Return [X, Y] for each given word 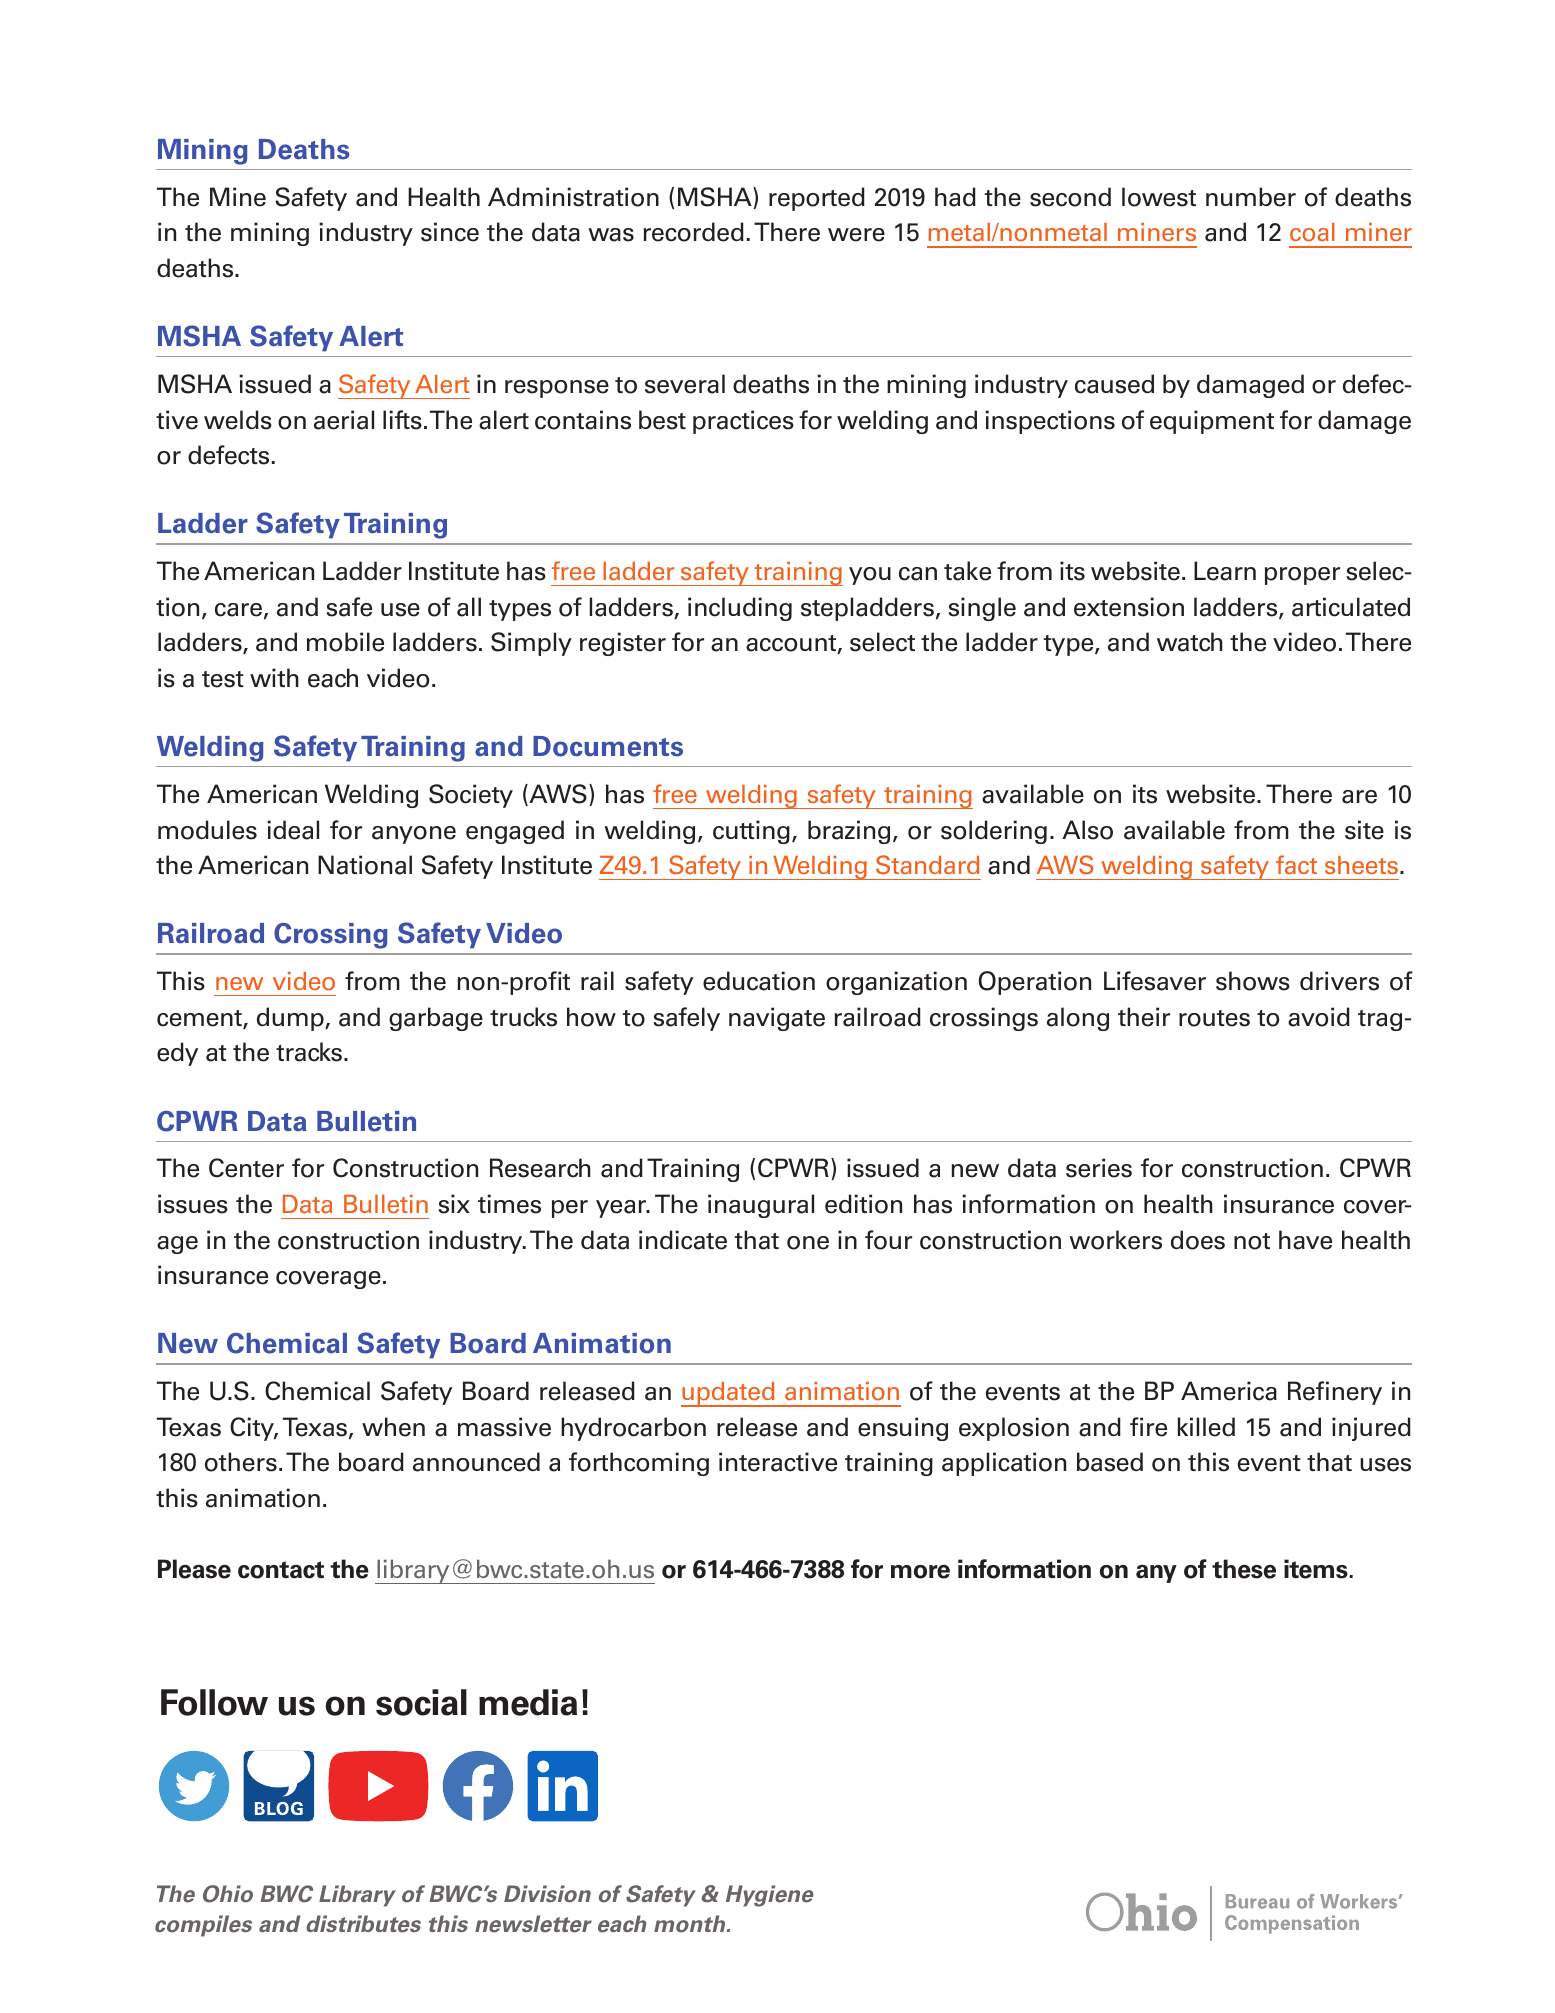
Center [246, 1168]
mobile [345, 642]
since [450, 232]
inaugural [761, 1206]
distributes [363, 1924]
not [1252, 1241]
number [1251, 197]
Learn [1225, 571]
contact [281, 1570]
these [1244, 1569]
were [856, 235]
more [920, 1572]
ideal [293, 830]
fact [1296, 865]
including [740, 609]
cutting [751, 832]
